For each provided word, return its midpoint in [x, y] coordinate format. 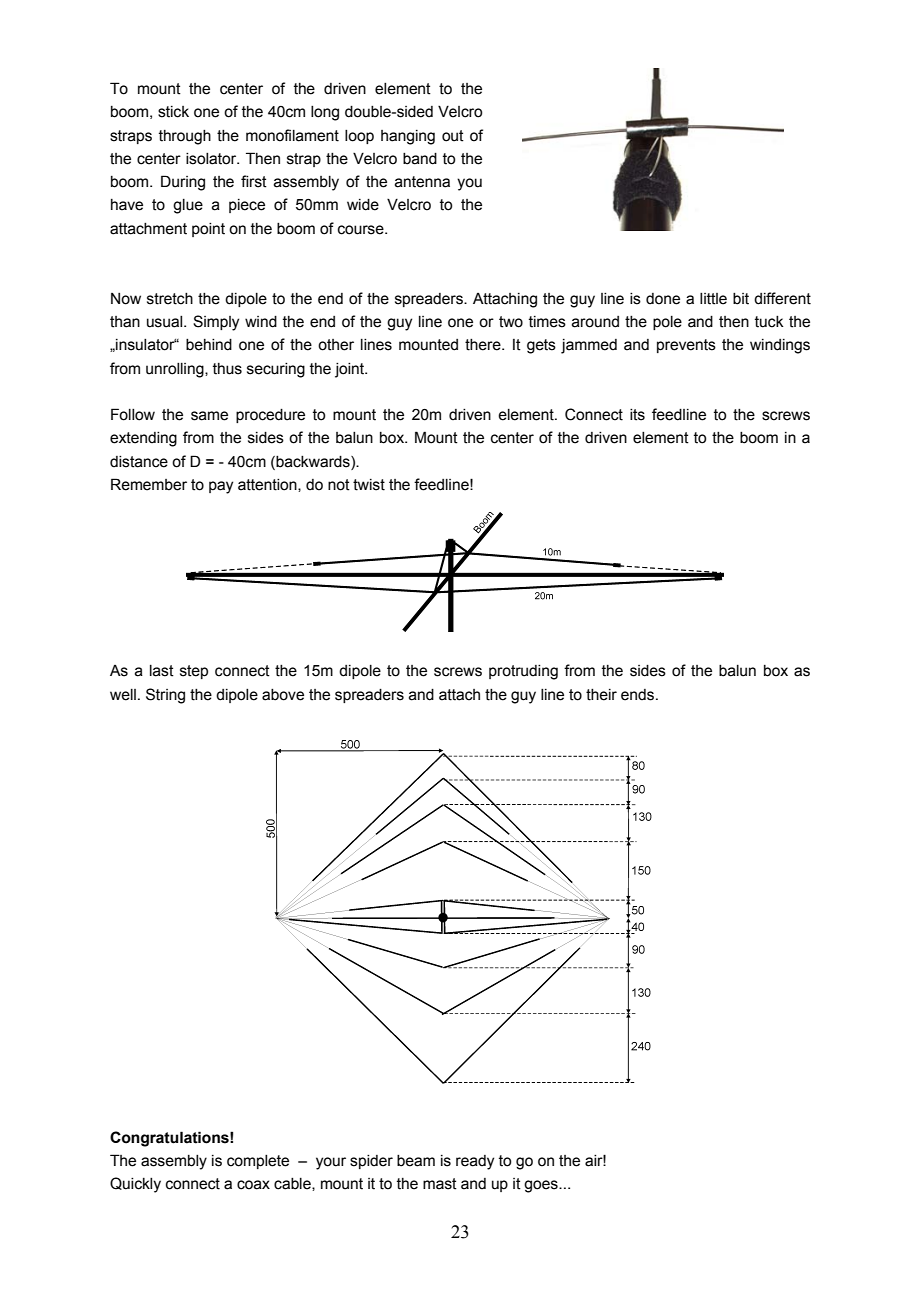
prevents [686, 346]
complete [258, 1162]
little [713, 299]
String [165, 696]
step [194, 672]
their [601, 695]
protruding [523, 672]
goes [542, 1186]
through [185, 137]
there [484, 345]
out [453, 136]
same [209, 416]
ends [639, 695]
